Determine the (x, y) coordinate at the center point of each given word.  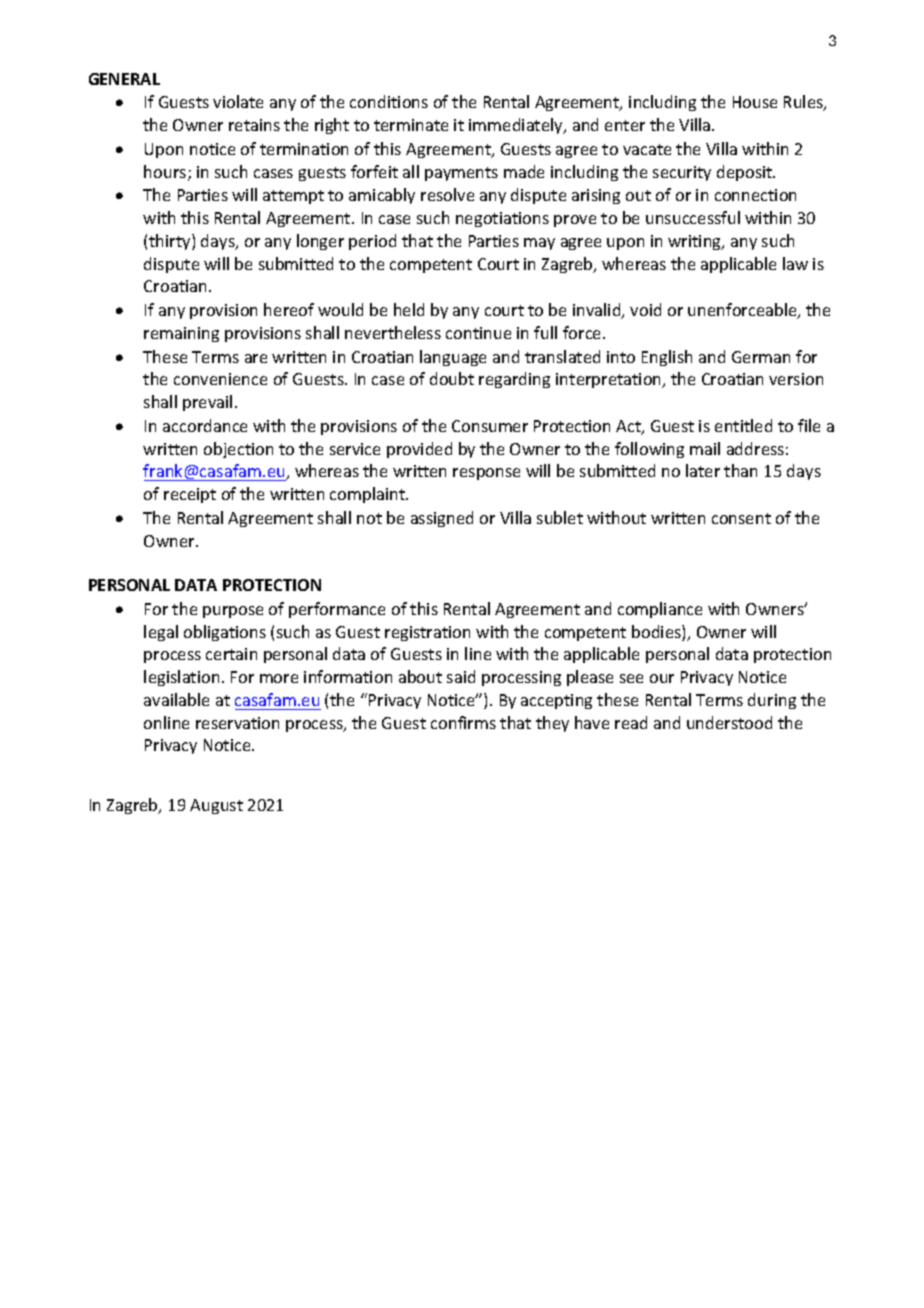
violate (238, 101)
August (216, 806)
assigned (442, 519)
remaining (181, 334)
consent (741, 518)
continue (478, 333)
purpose (233, 612)
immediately (517, 126)
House (755, 102)
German (761, 357)
